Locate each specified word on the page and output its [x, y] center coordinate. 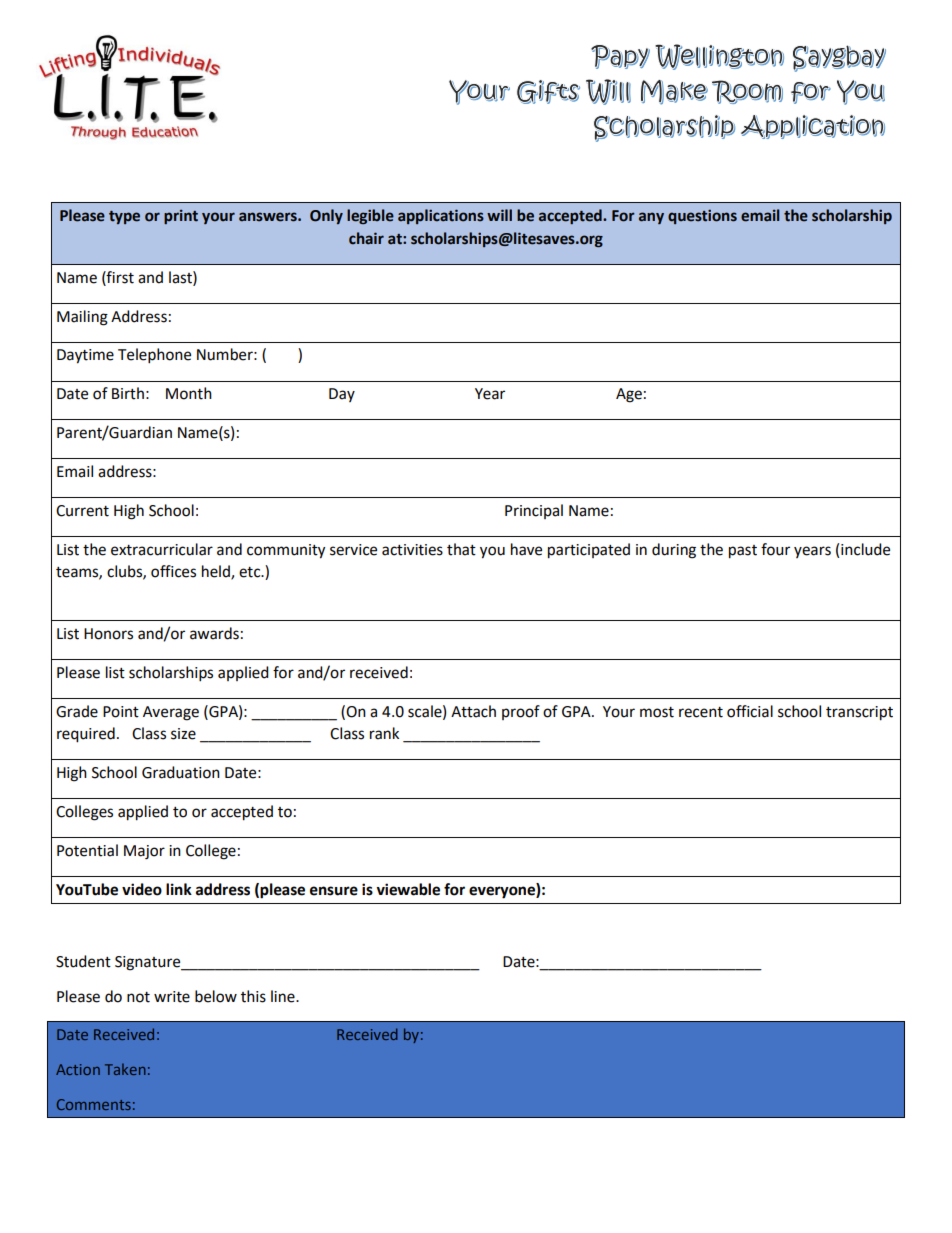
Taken [125, 1069]
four [775, 549]
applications [441, 216]
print [181, 216]
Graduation [181, 772]
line [284, 996]
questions [702, 216]
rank [384, 733]
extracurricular [162, 549]
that [461, 549]
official [750, 711]
